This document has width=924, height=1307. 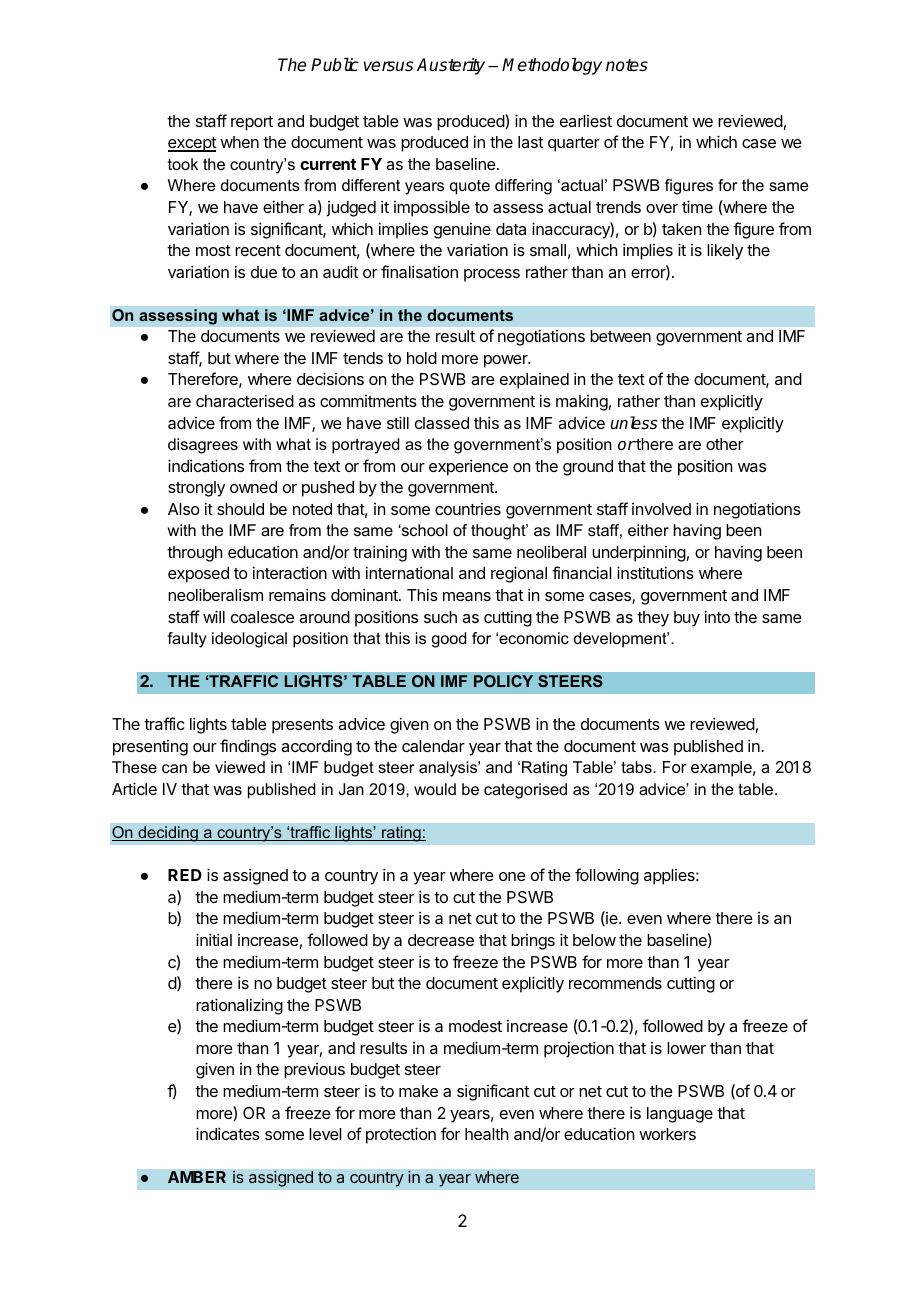 What do you see at coordinates (627, 65) in the document?
I see `notes` at bounding box center [627, 65].
